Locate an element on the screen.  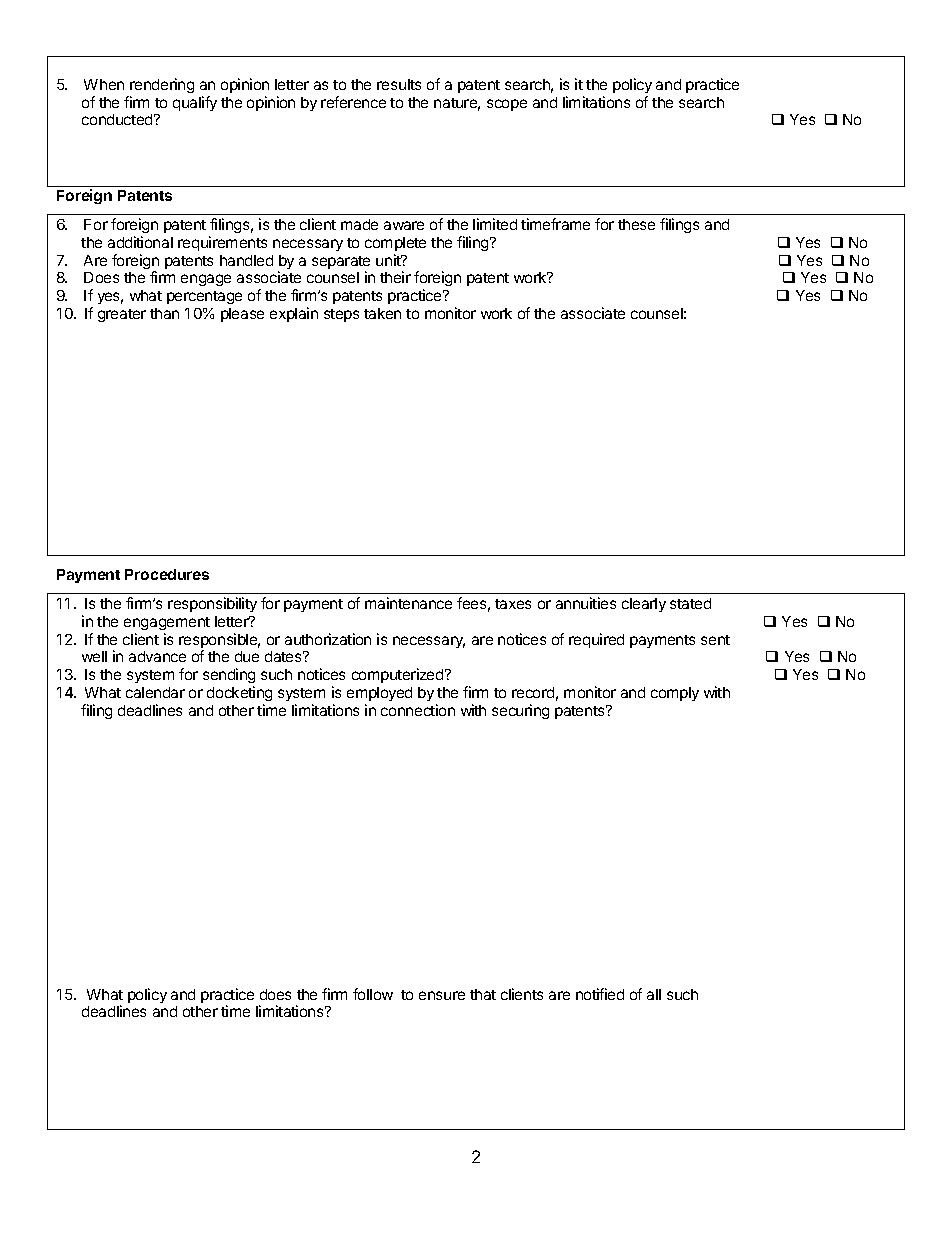
follow is located at coordinates (373, 994).
